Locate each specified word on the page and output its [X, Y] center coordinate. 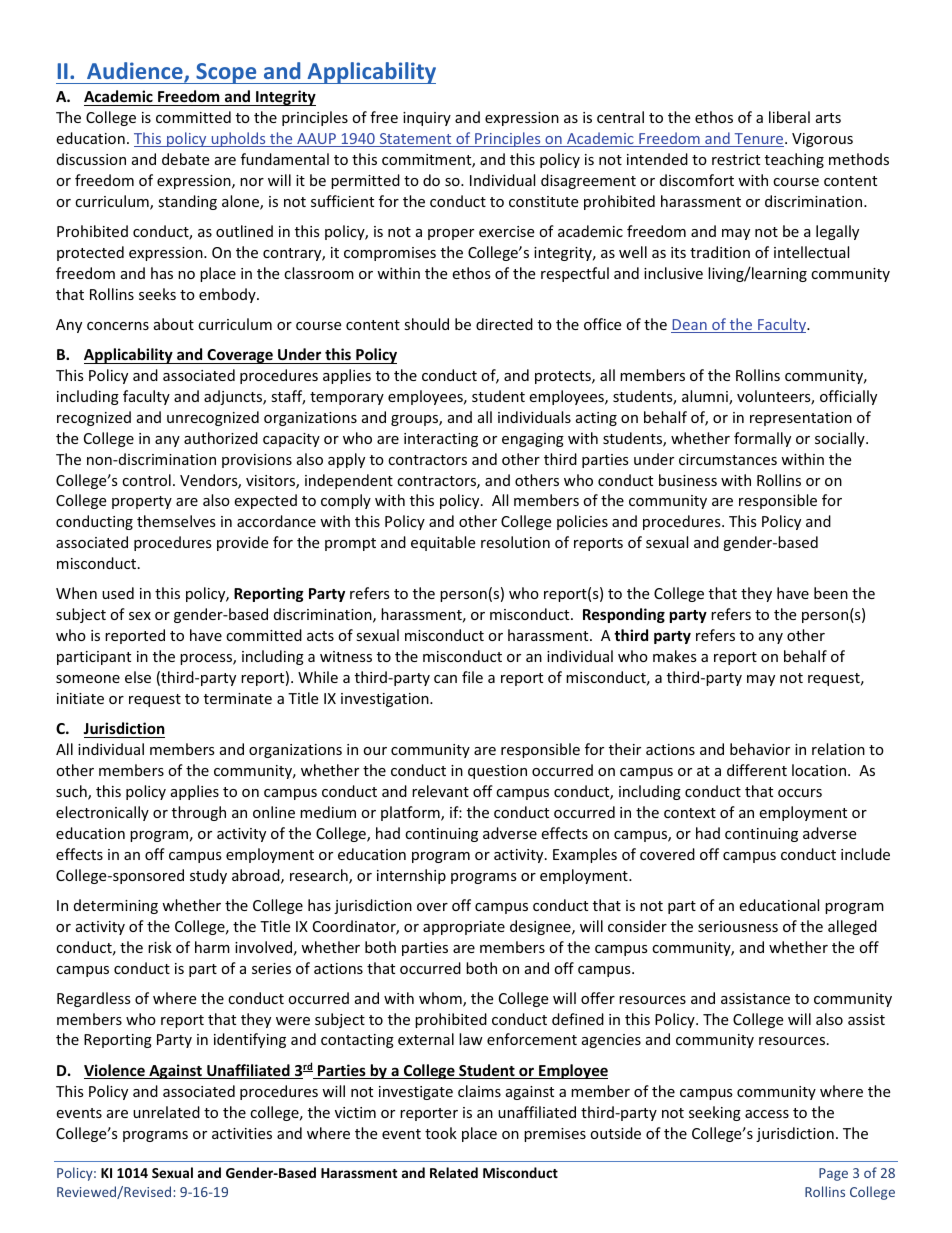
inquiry [427, 119]
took [441, 1133]
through [199, 813]
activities [242, 1133]
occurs [800, 793]
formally [762, 439]
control [146, 480]
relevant [440, 791]
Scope [226, 73]
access [767, 1114]
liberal [789, 117]
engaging [533, 440]
